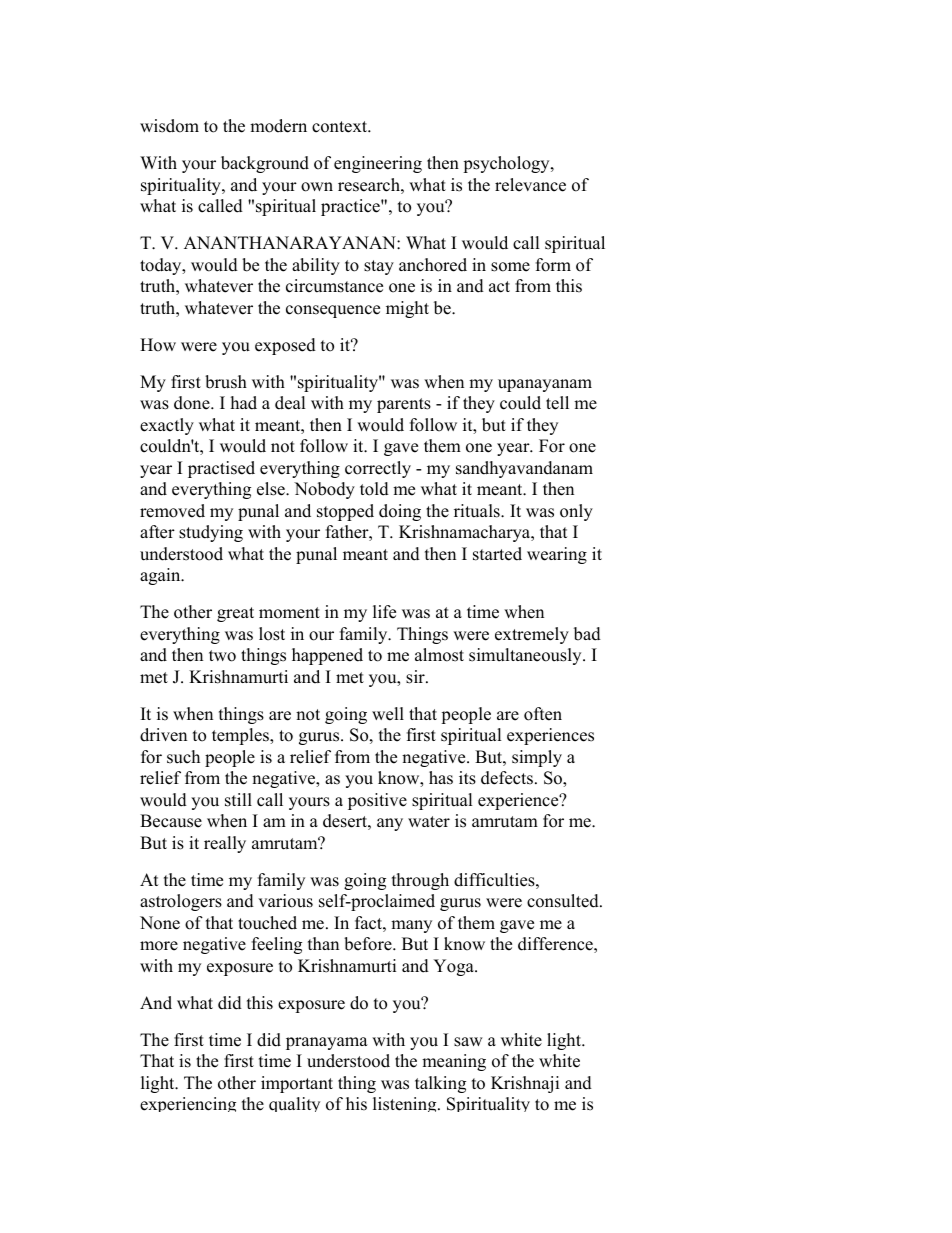 This screenshot has height=1233, width=952. Describe the element at coordinates (406, 1104) in the screenshot. I see `listening` at that location.
